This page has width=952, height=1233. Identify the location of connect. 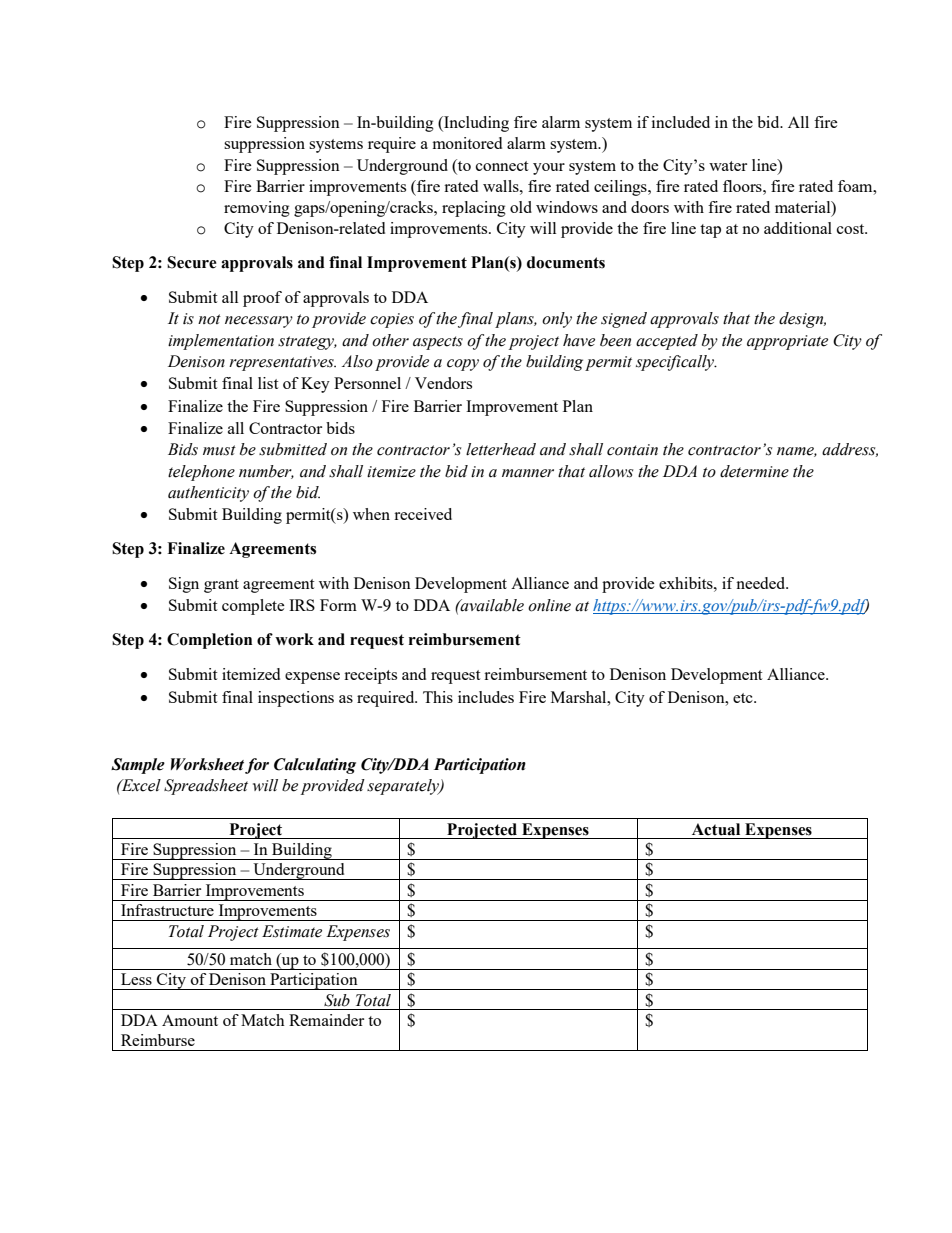
(502, 166).
